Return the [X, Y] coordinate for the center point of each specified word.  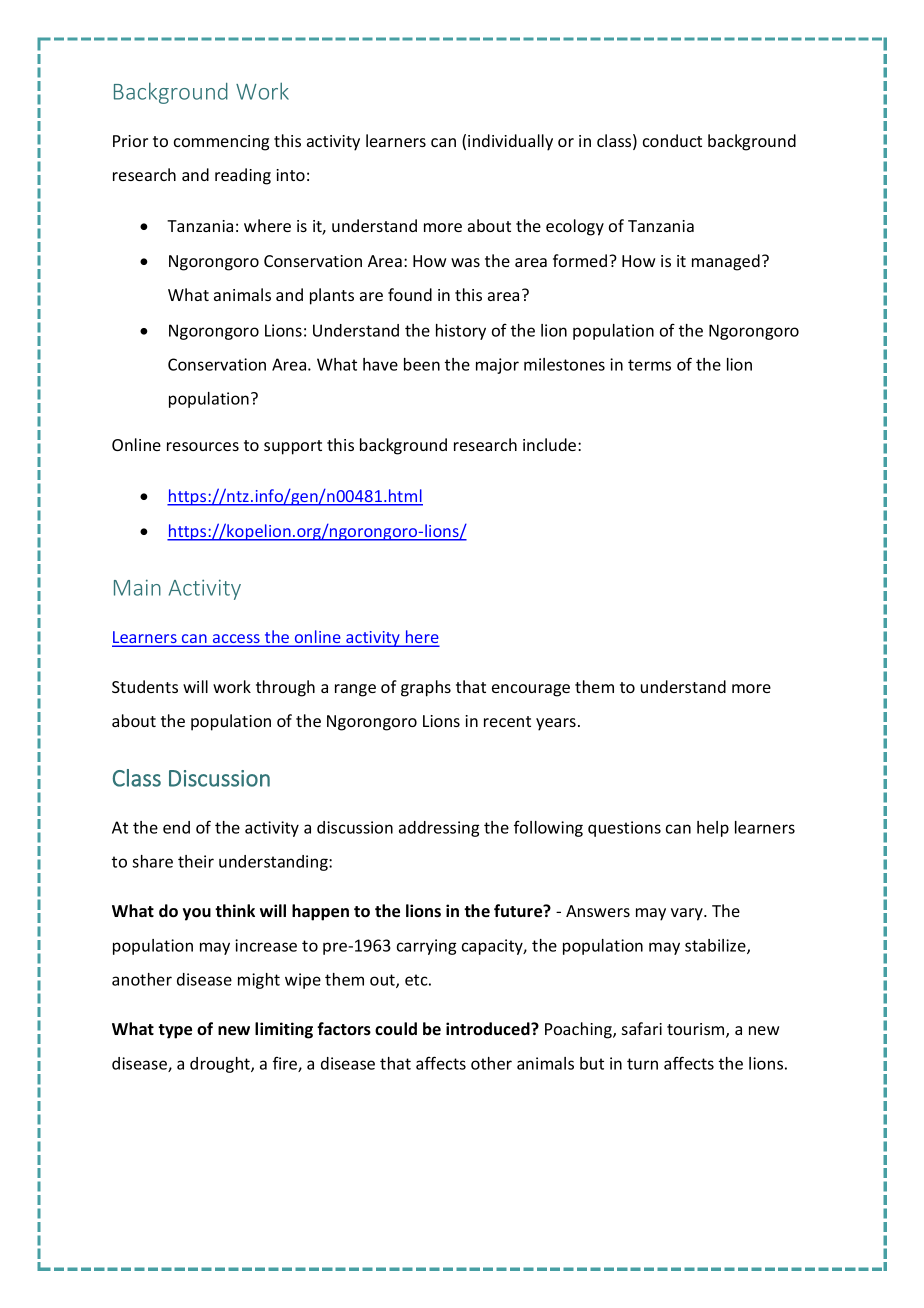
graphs [426, 688]
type [175, 1031]
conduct [672, 140]
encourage [531, 690]
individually [510, 142]
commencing [221, 143]
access [236, 640]
